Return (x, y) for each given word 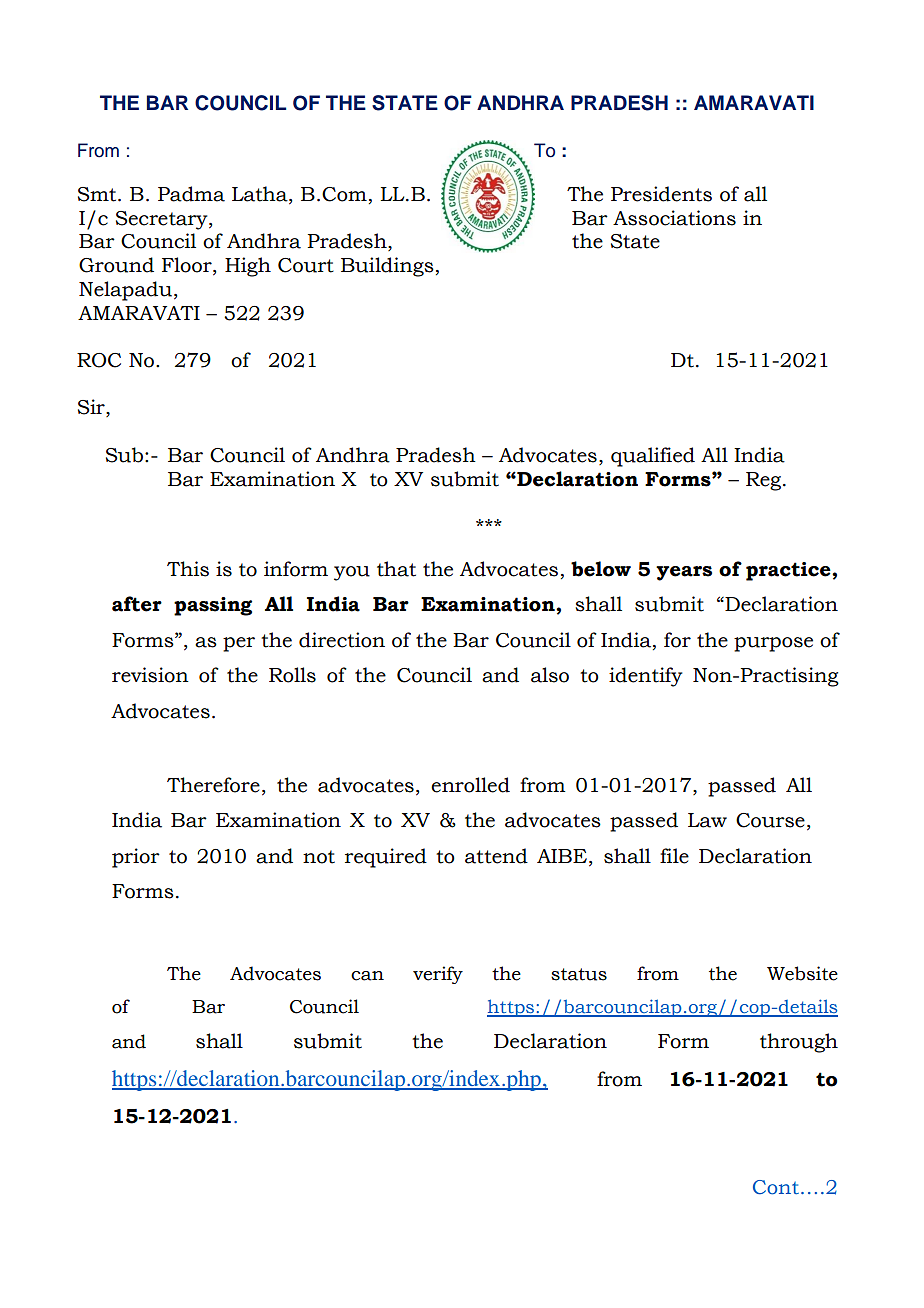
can (367, 976)
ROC (99, 360)
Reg (765, 481)
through (799, 1043)
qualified (653, 457)
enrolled (470, 785)
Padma (191, 194)
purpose (773, 644)
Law (707, 820)
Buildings (387, 267)
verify (438, 975)
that (396, 569)
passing (213, 606)
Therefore (213, 785)
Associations (674, 218)
